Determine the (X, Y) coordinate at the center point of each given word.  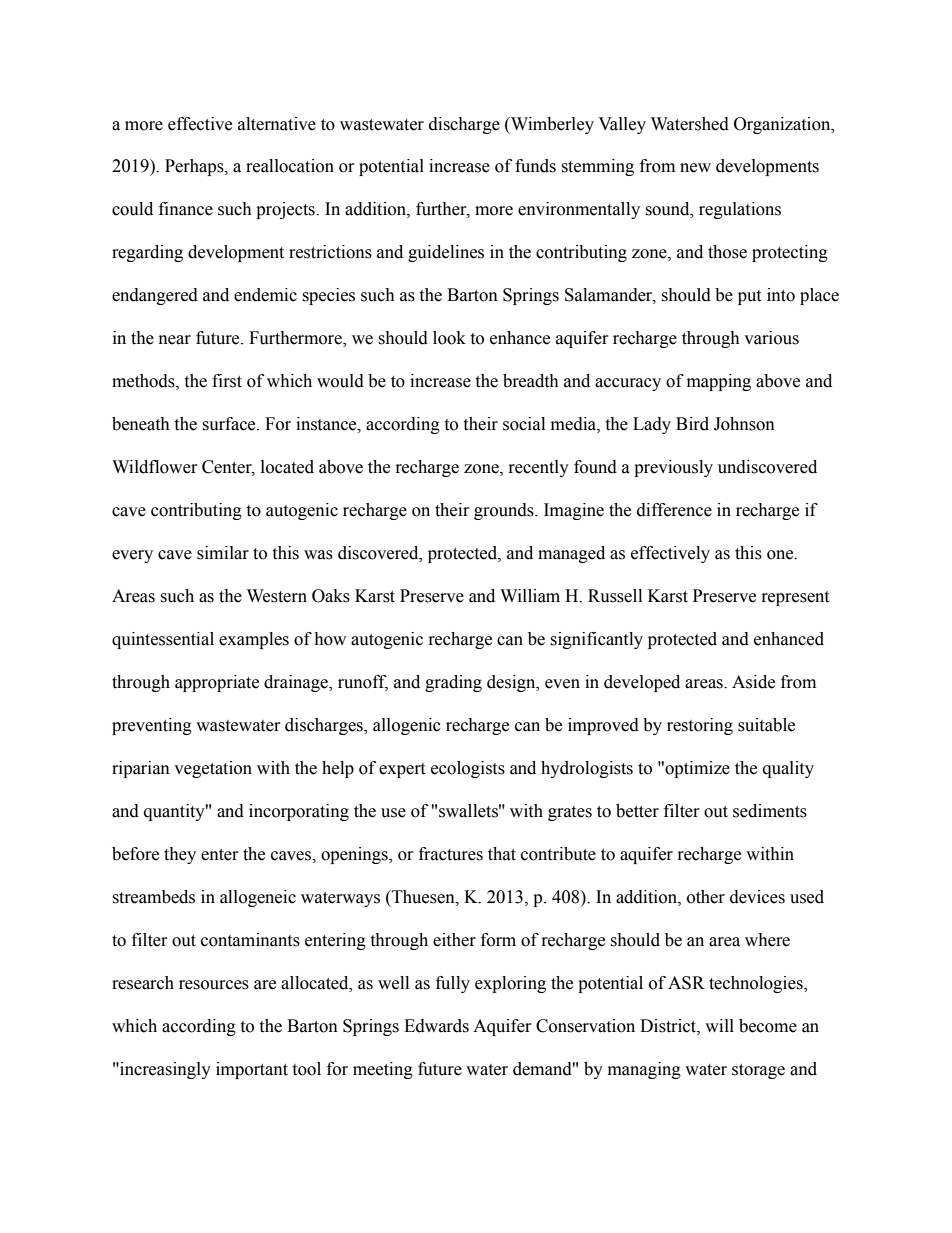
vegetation (213, 769)
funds (535, 166)
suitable (766, 725)
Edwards (436, 1026)
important (252, 1070)
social (524, 424)
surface (230, 424)
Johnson (744, 424)
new (695, 168)
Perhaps (195, 167)
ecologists (468, 769)
